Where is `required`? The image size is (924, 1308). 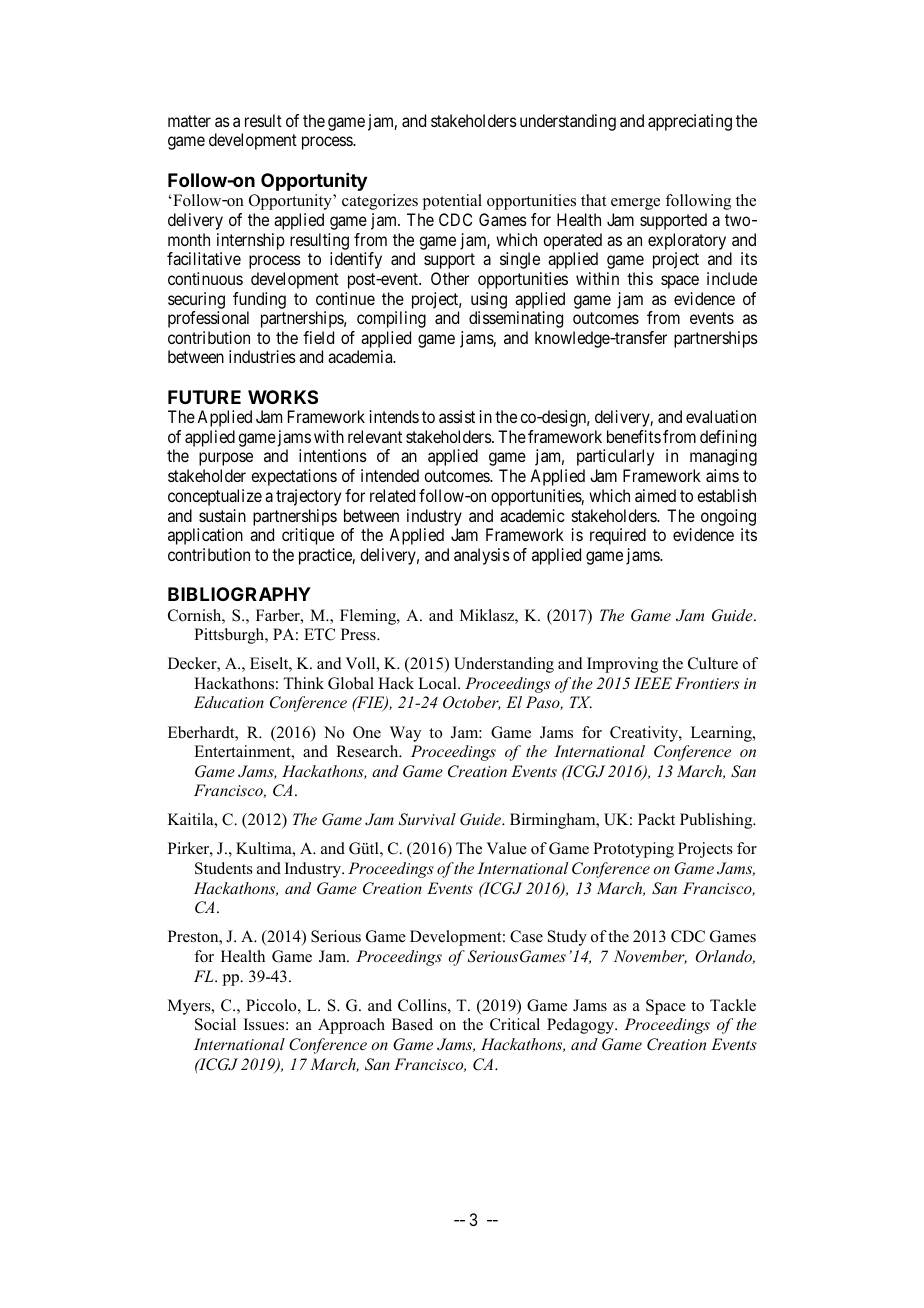 required is located at coordinates (618, 536).
